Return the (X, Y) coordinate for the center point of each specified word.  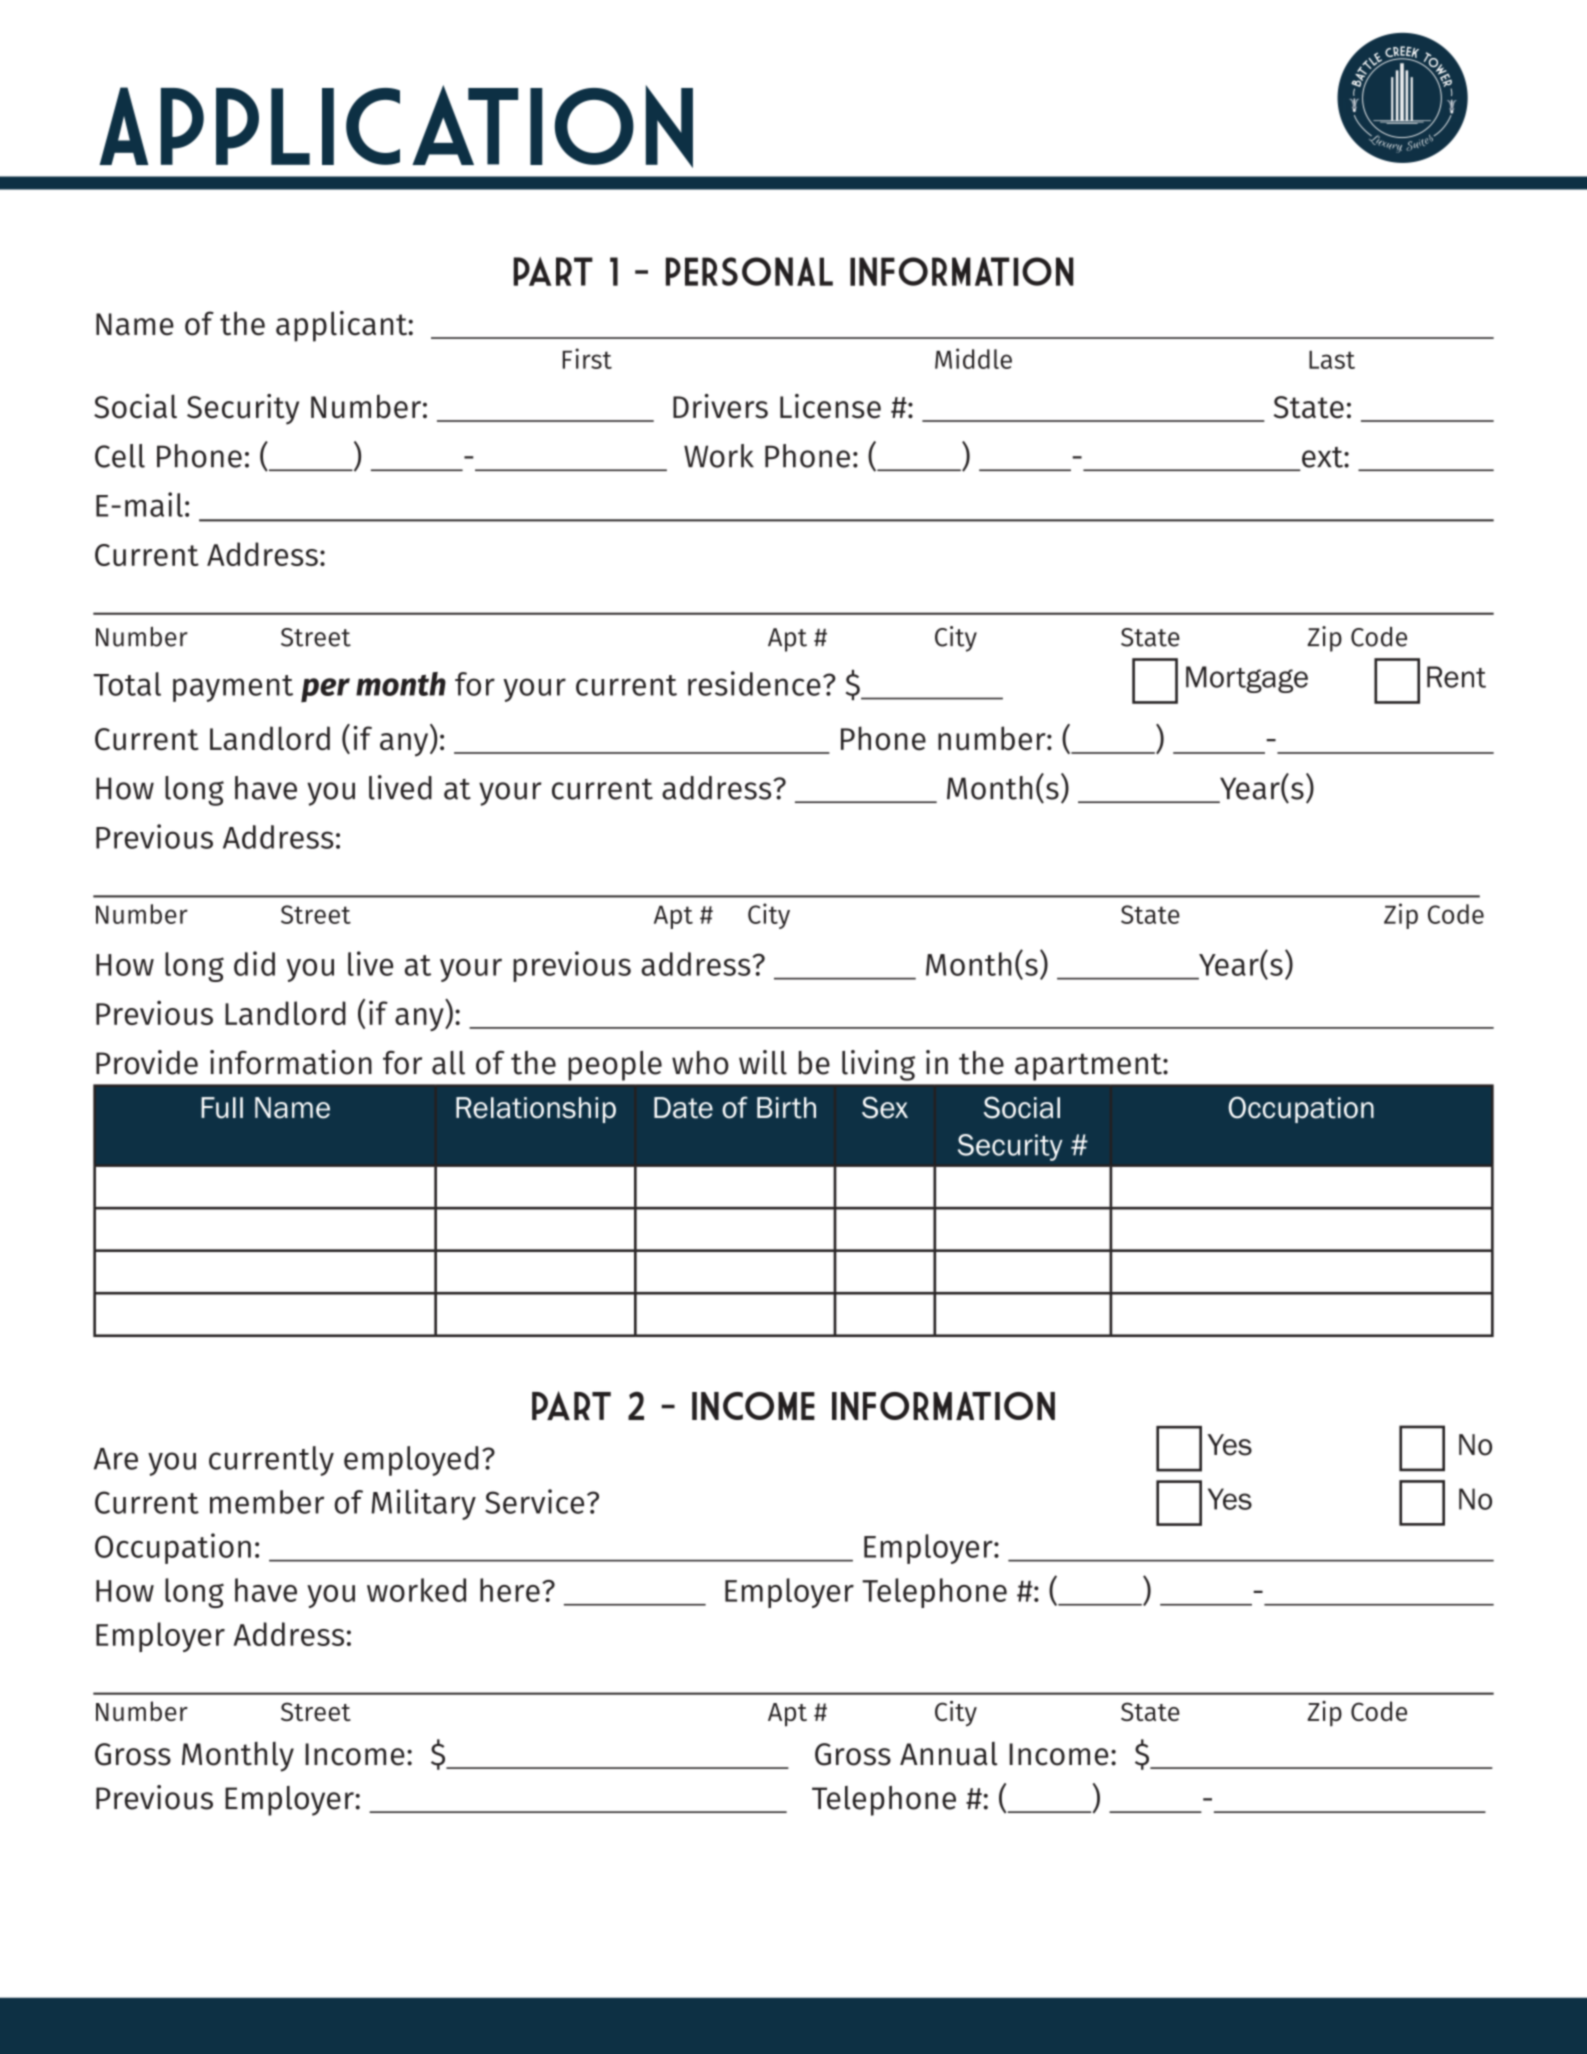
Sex (885, 1107)
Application (396, 126)
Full (222, 1108)
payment (233, 688)
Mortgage (1247, 679)
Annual (949, 1754)
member (267, 1502)
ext (1323, 457)
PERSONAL (749, 271)
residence (754, 683)
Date (683, 1108)
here (510, 1590)
